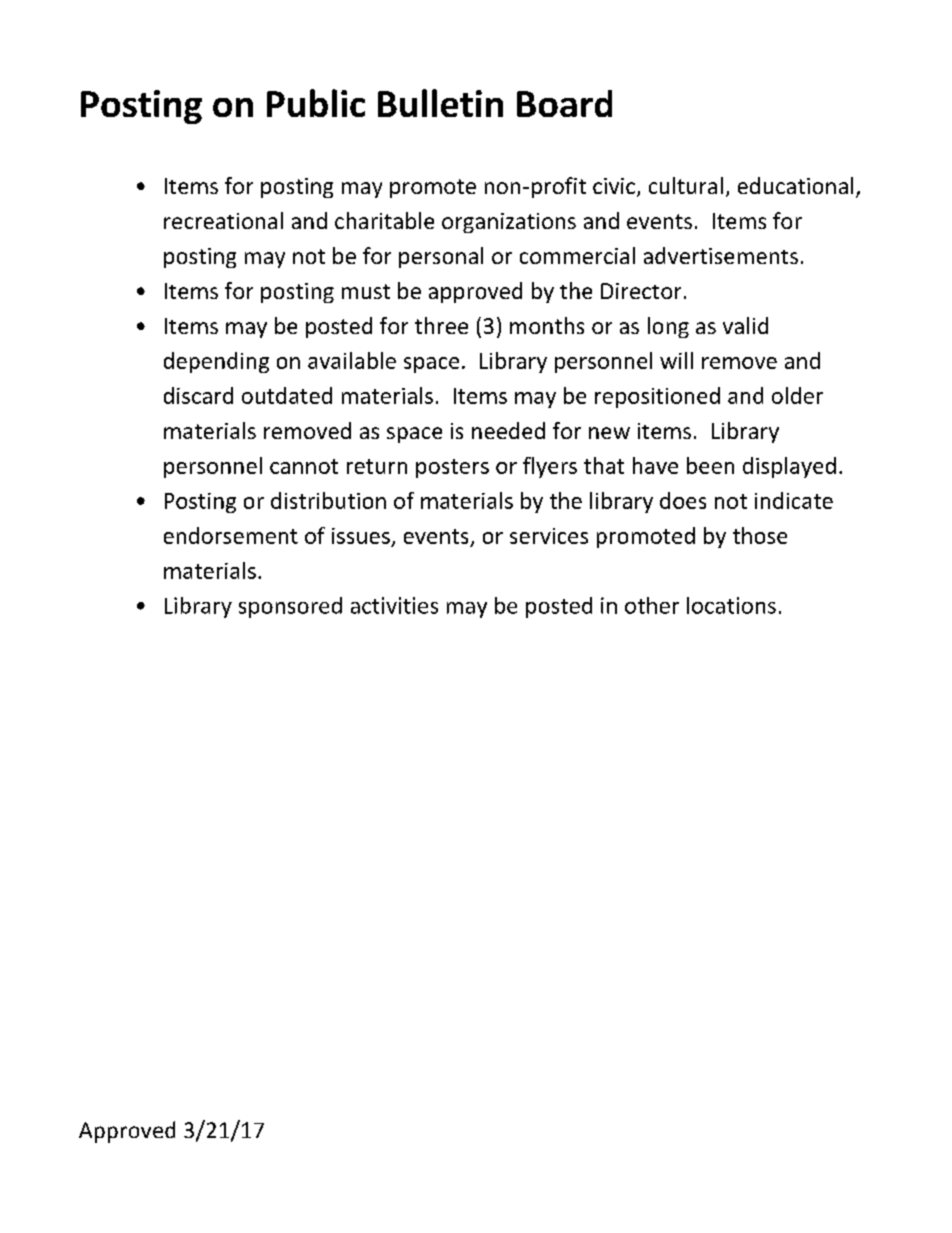 Image resolution: width=952 pixels, height=1233 pixels. I want to click on activities, so click(394, 605).
